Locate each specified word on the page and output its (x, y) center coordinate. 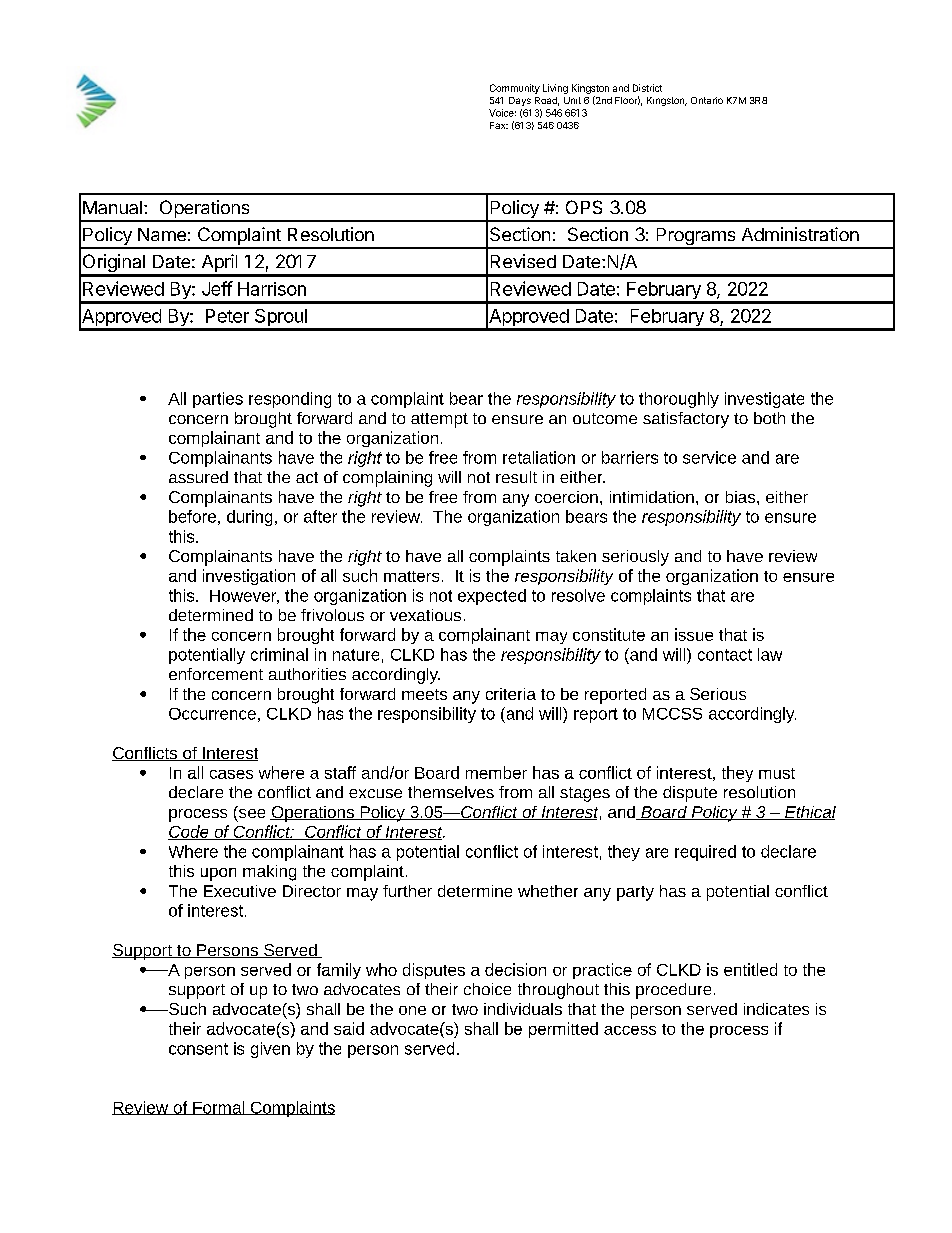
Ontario (707, 100)
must (777, 773)
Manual (112, 207)
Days (520, 101)
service (709, 457)
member (496, 772)
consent (198, 1049)
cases (231, 774)
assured (198, 477)
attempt (439, 420)
